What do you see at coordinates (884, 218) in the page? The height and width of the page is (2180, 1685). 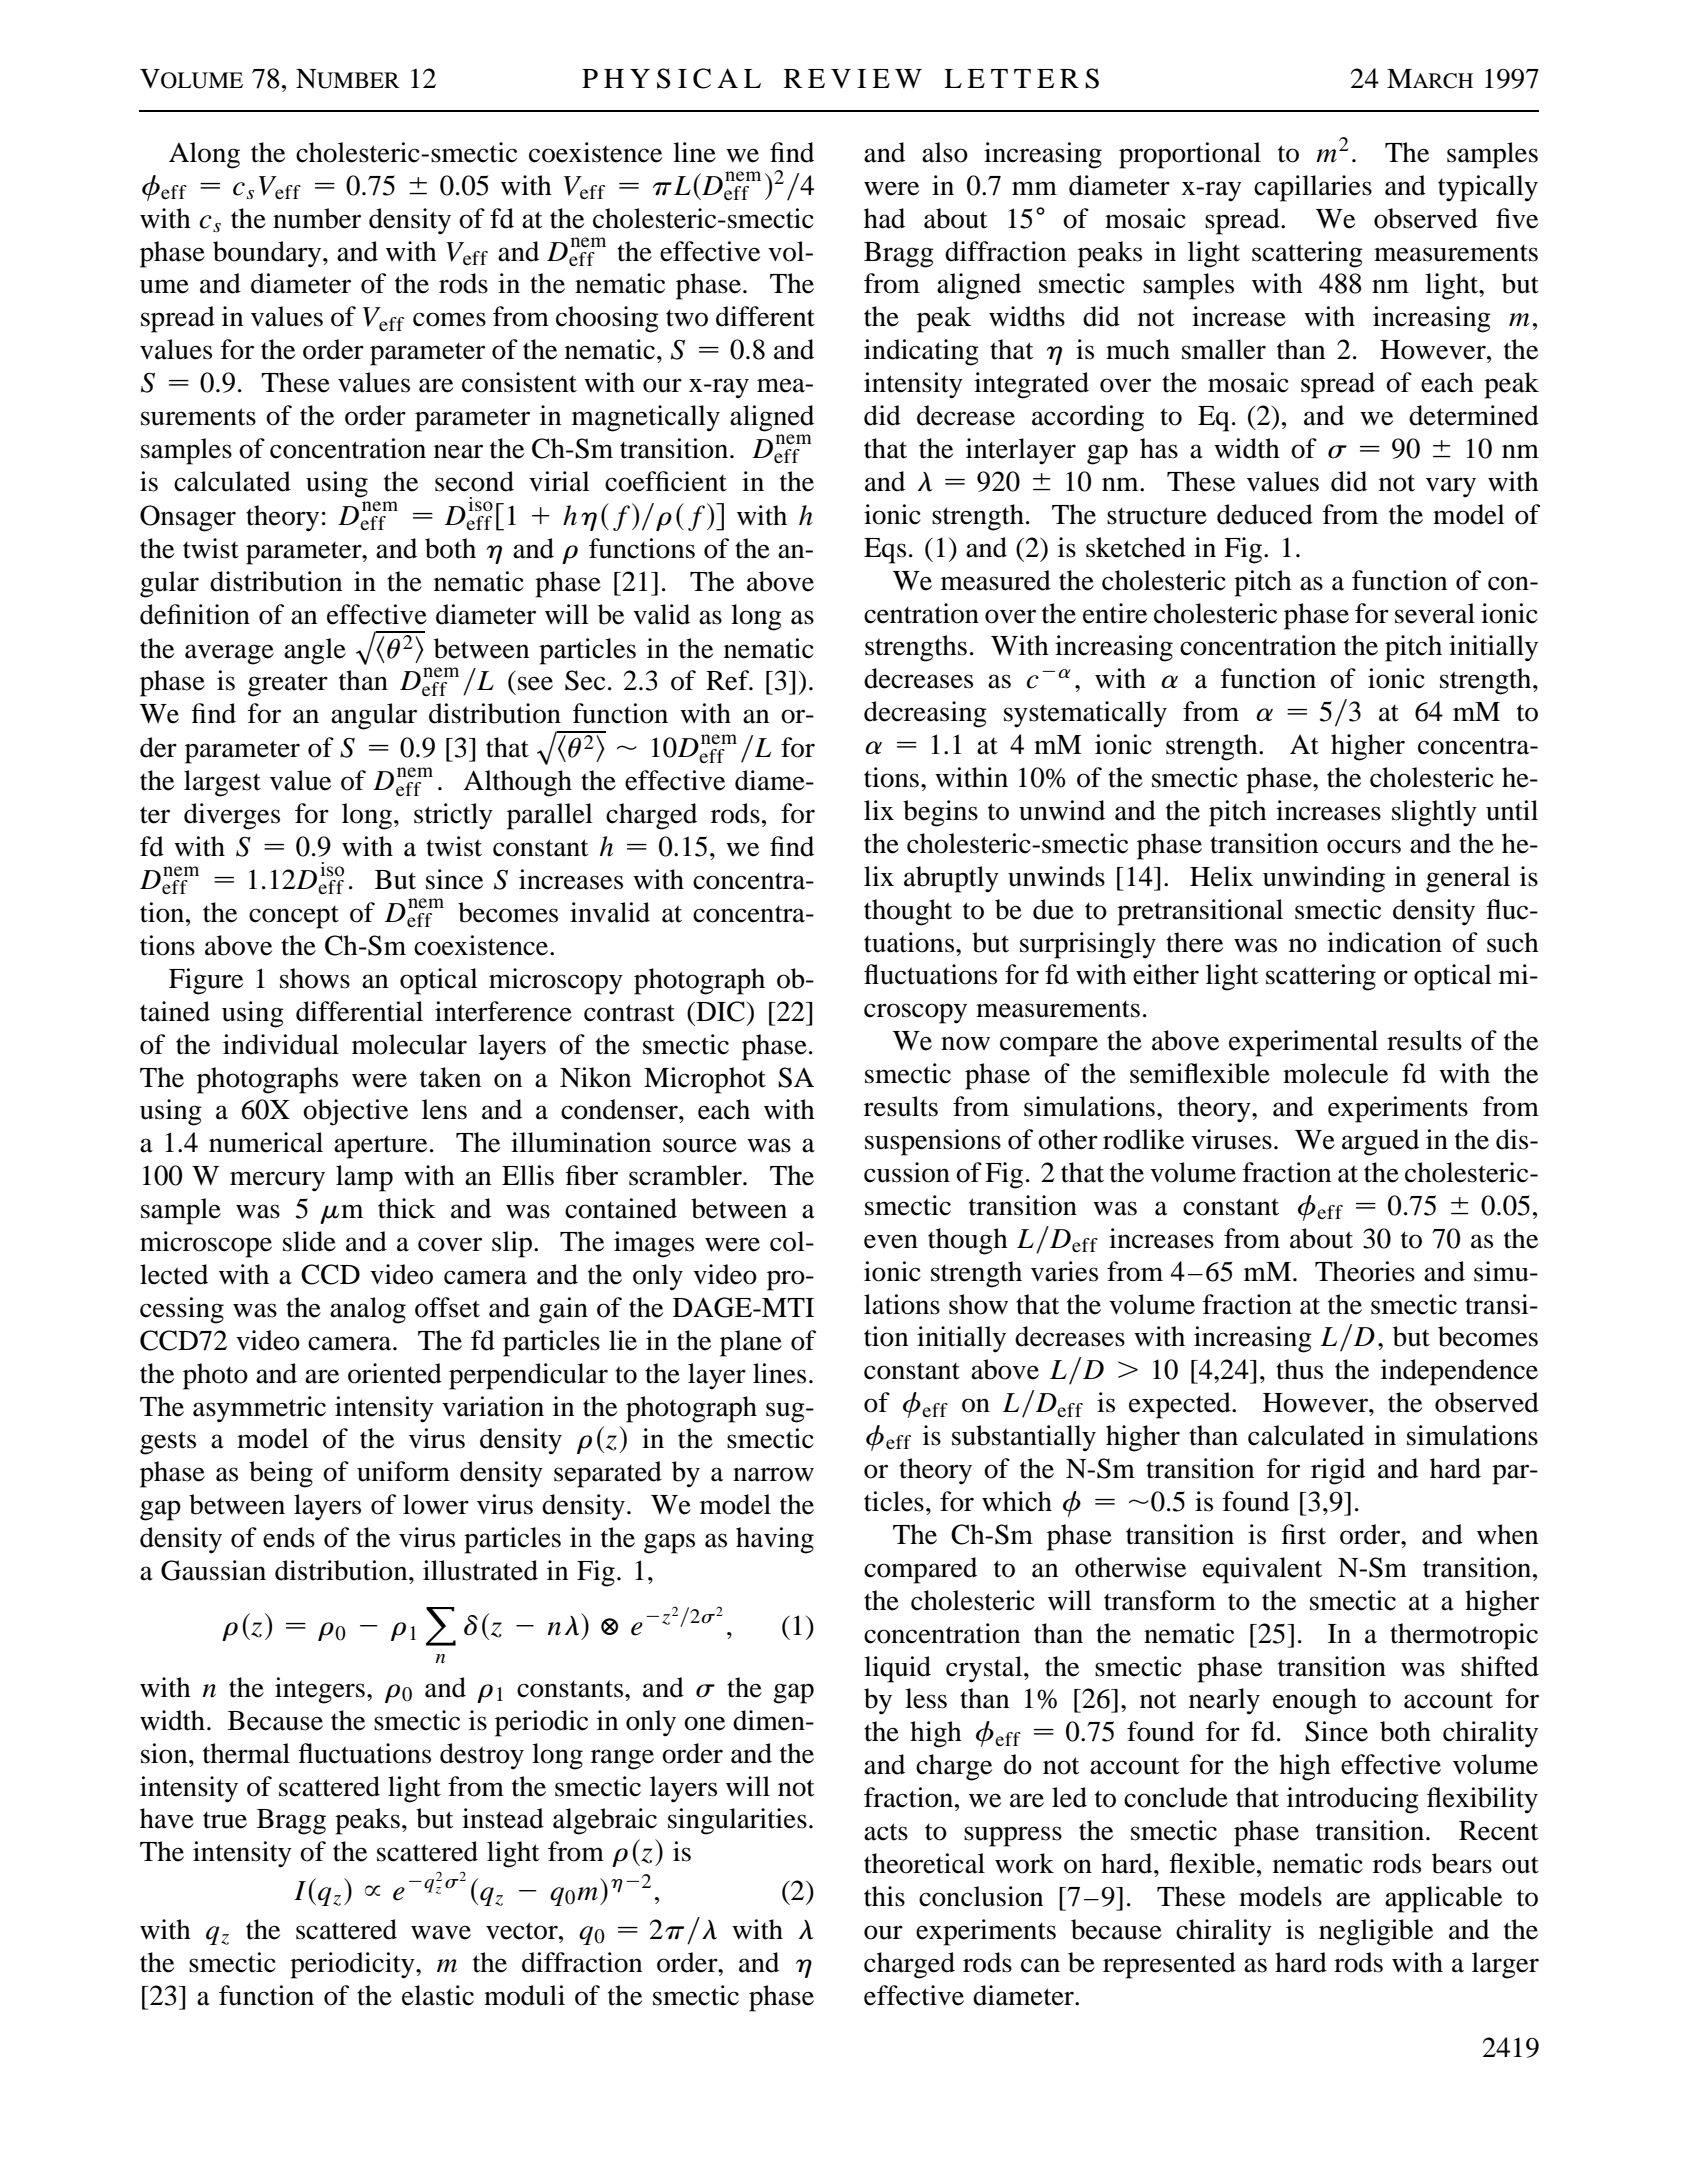 I see `had` at bounding box center [884, 218].
